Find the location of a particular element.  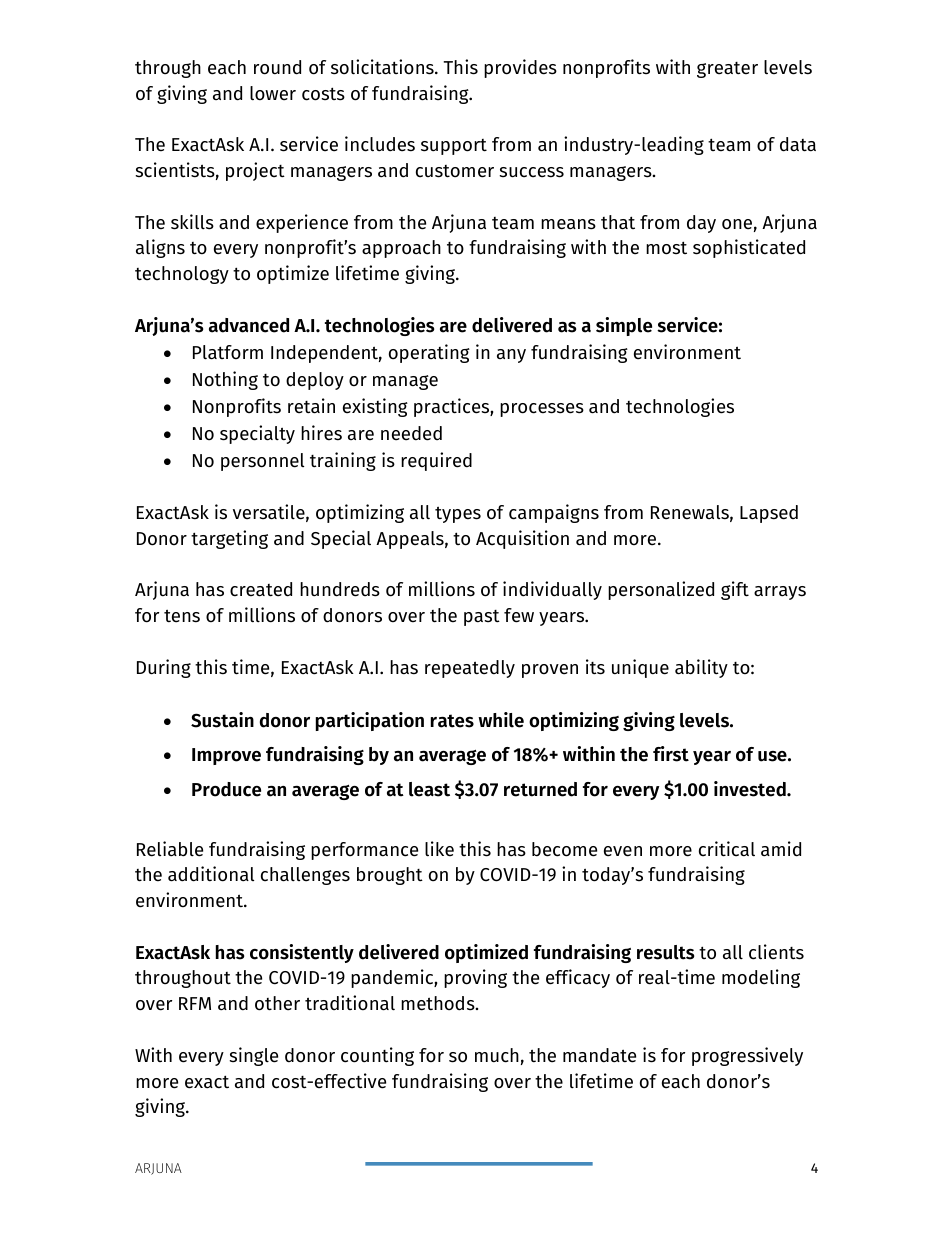

progressively is located at coordinates (747, 1056).
